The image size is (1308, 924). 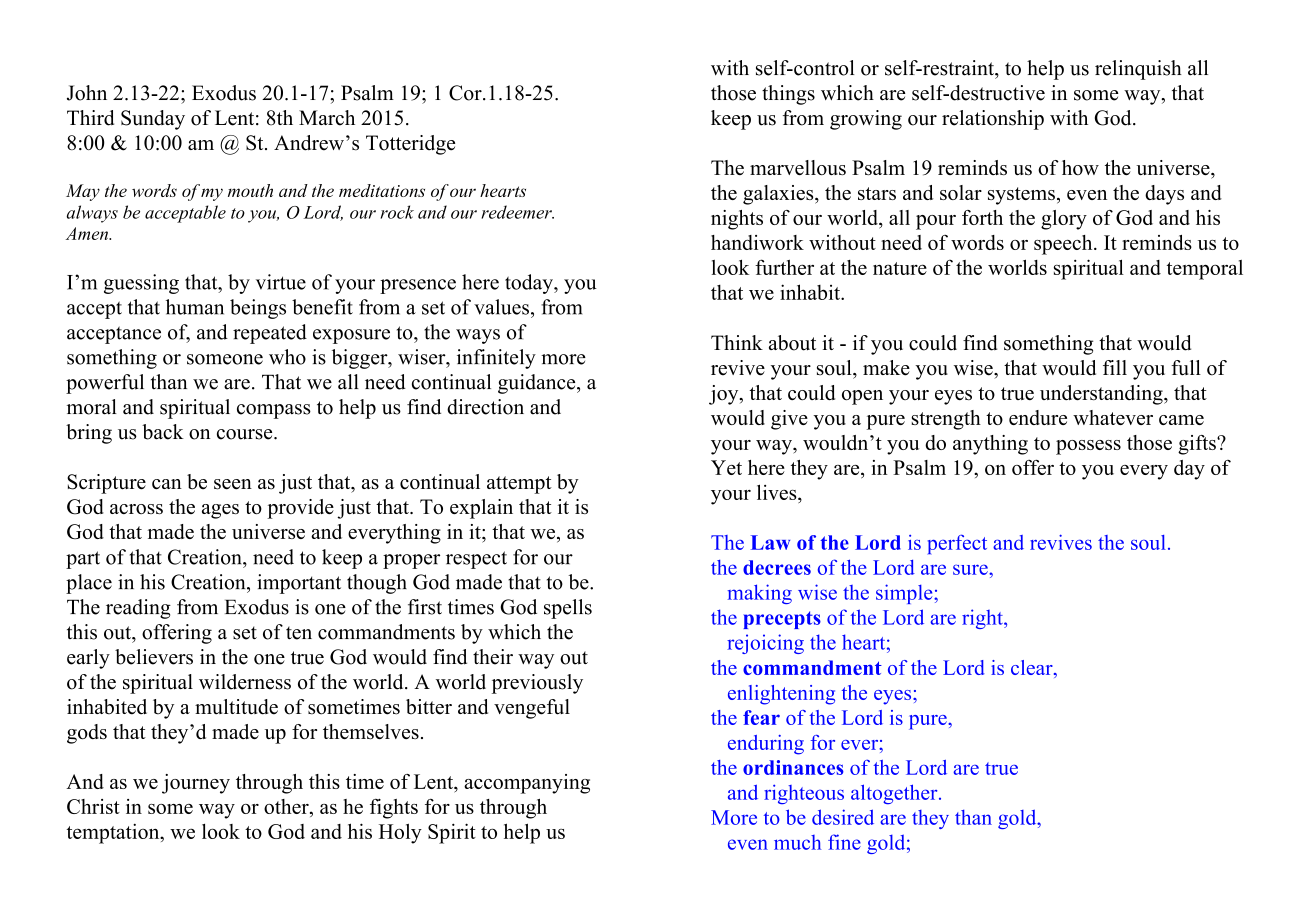 What do you see at coordinates (299, 584) in the image?
I see `important` at bounding box center [299, 584].
